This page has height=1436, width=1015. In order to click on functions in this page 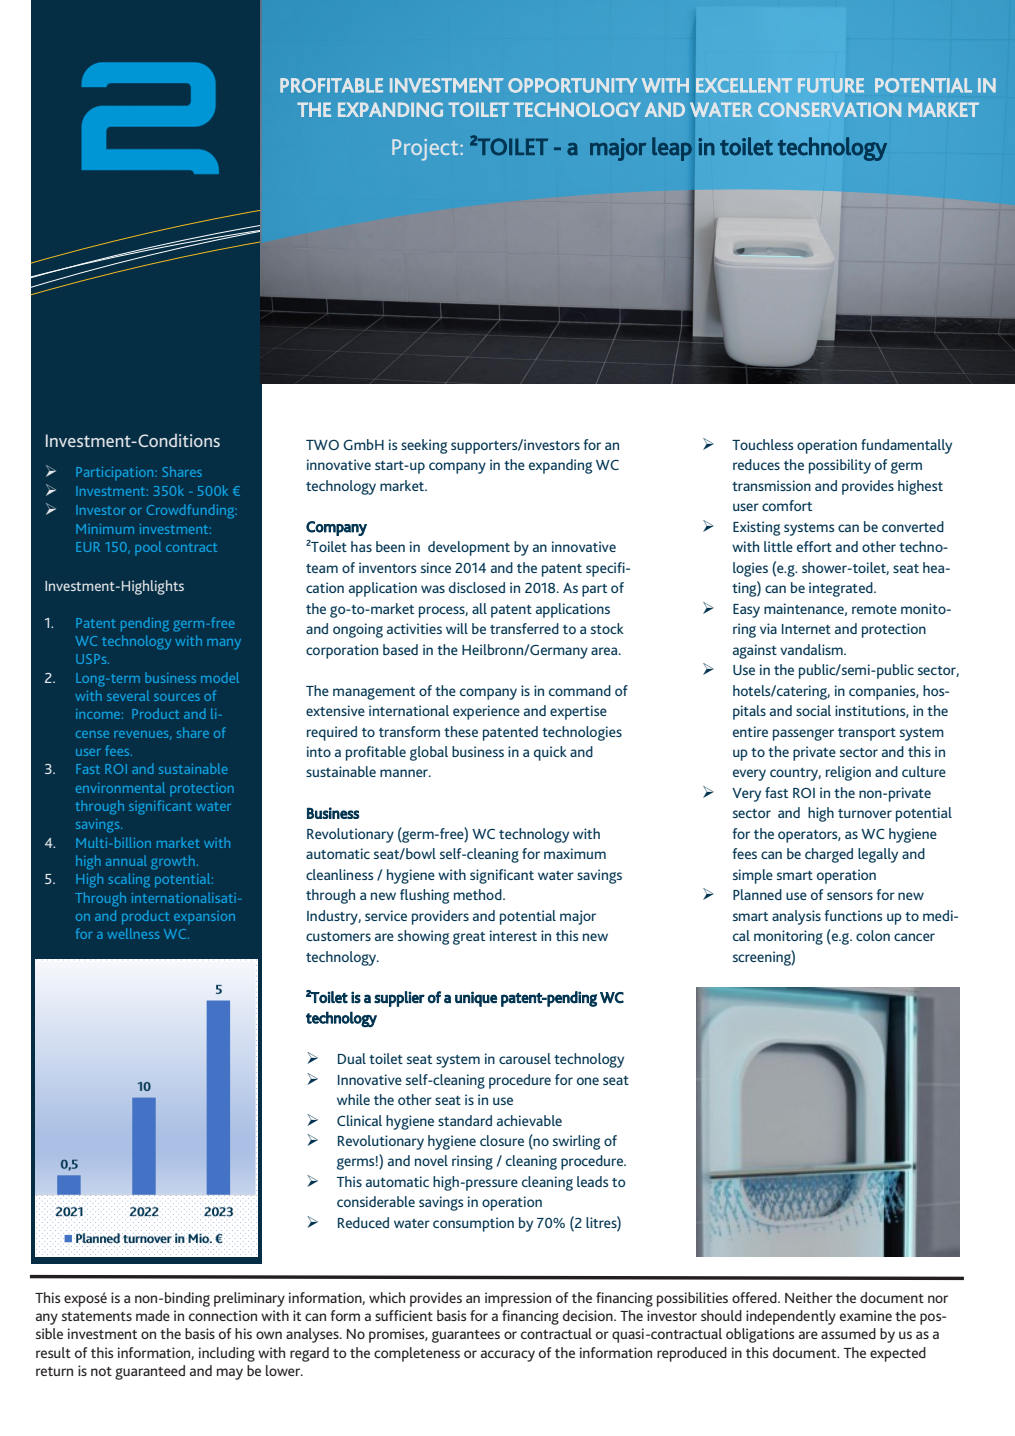, I will do `click(853, 915)`.
